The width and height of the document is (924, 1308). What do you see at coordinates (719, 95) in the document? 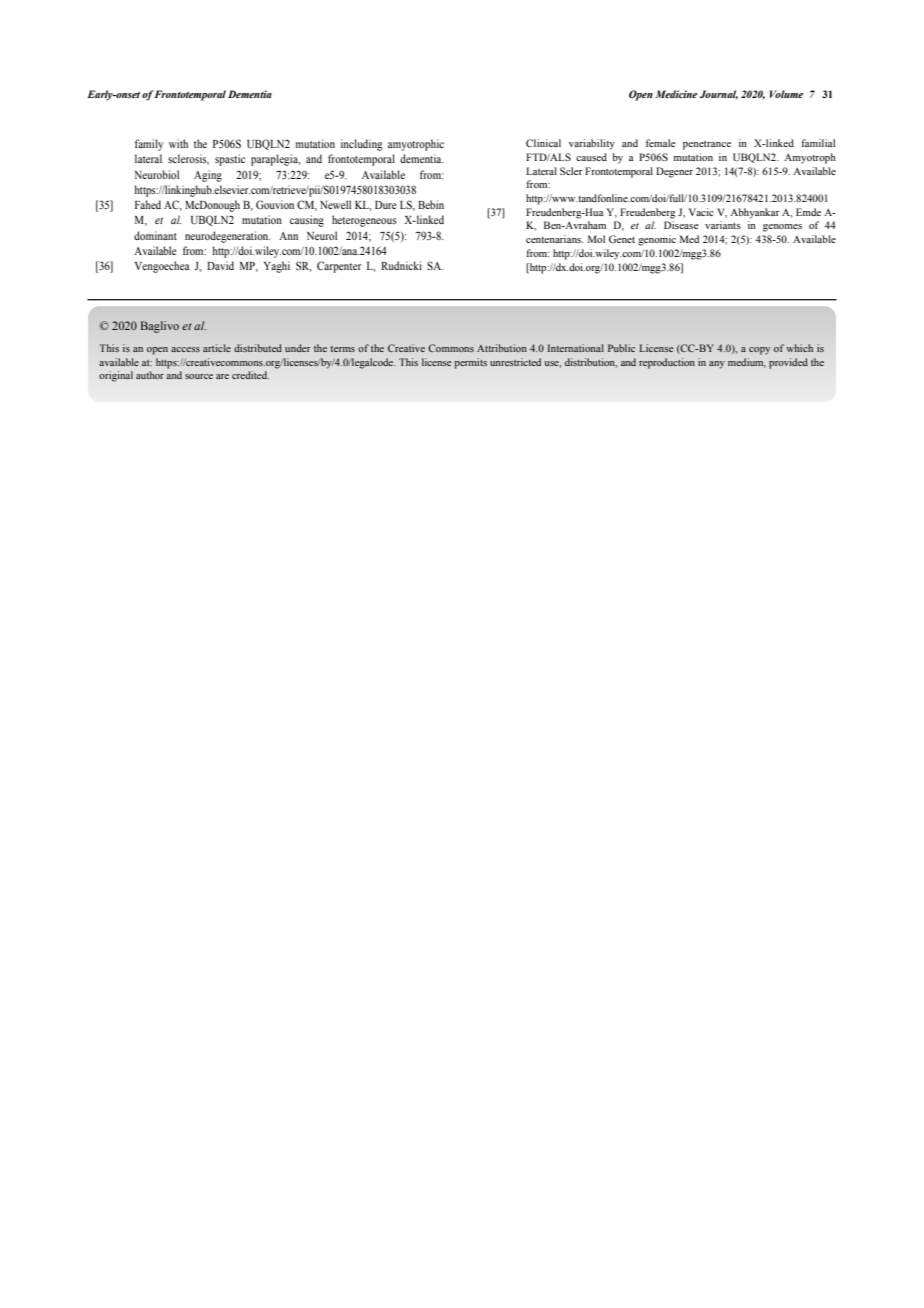
I see `Journal` at bounding box center [719, 95].
